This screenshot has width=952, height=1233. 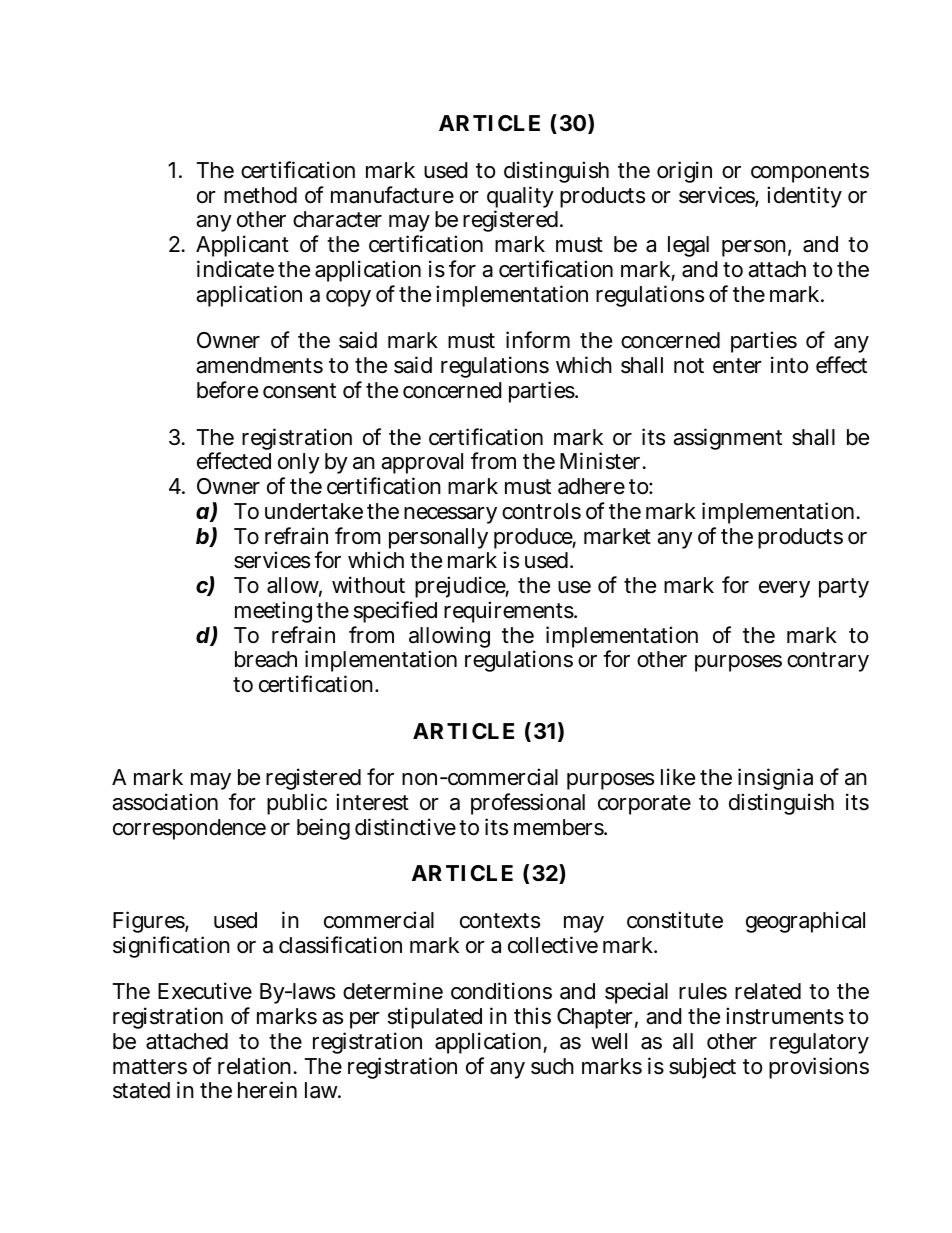 What do you see at coordinates (520, 198) in the screenshot?
I see `quality` at bounding box center [520, 198].
